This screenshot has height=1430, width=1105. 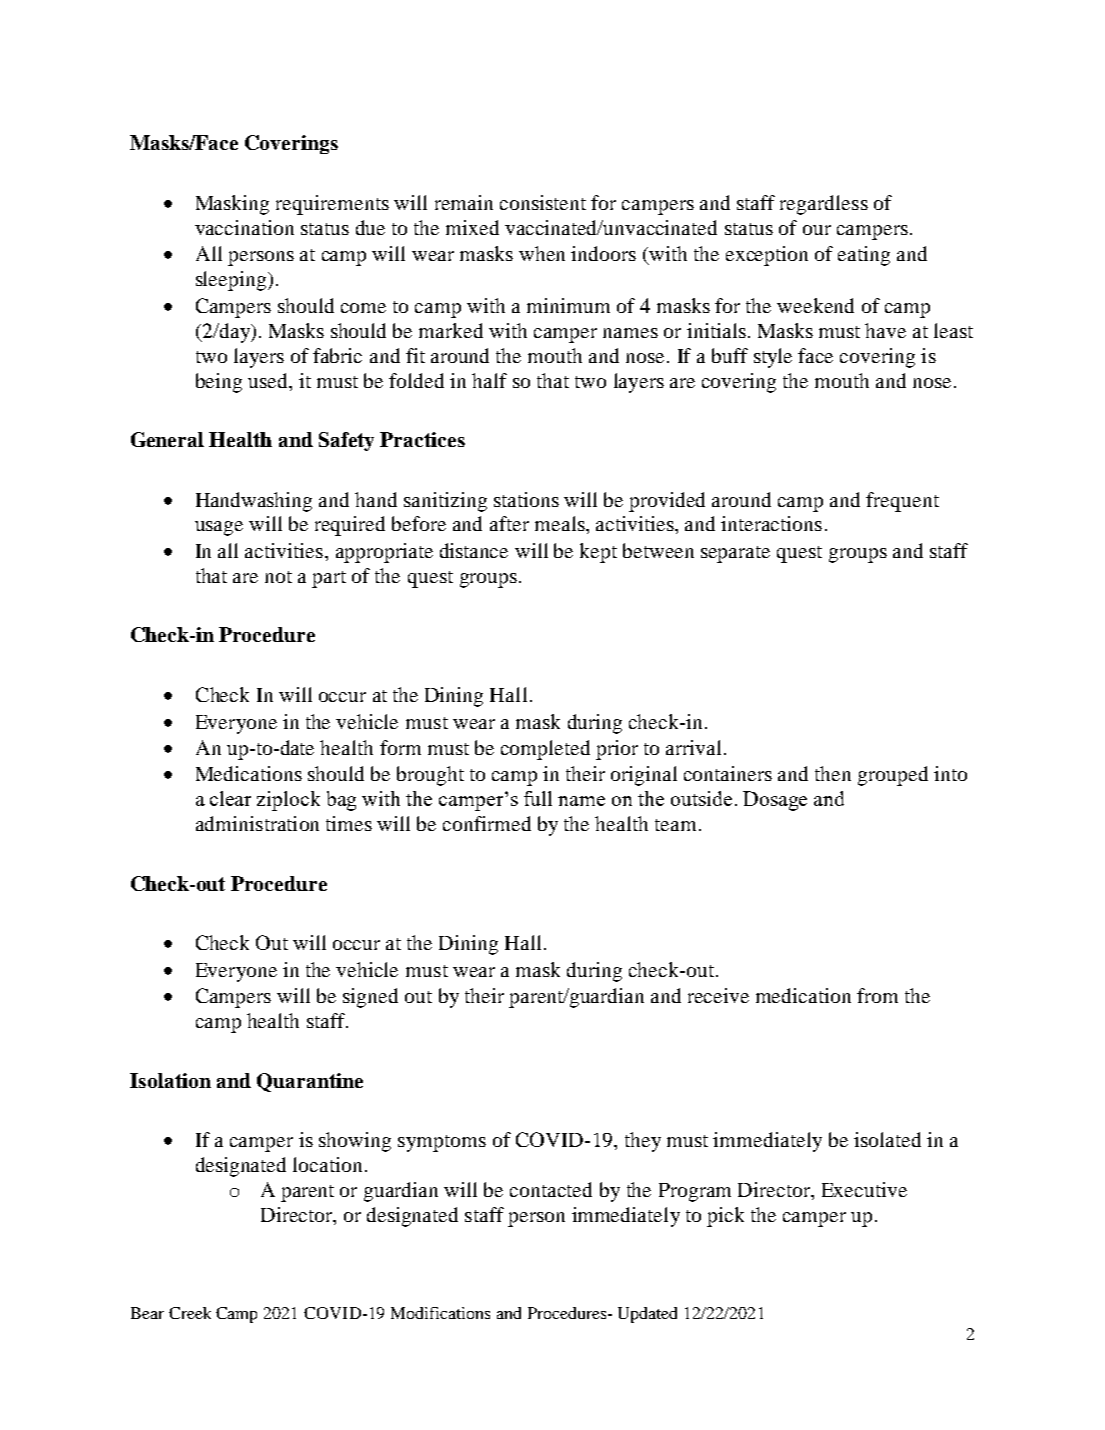 What do you see at coordinates (833, 773) in the screenshot?
I see `then` at bounding box center [833, 773].
